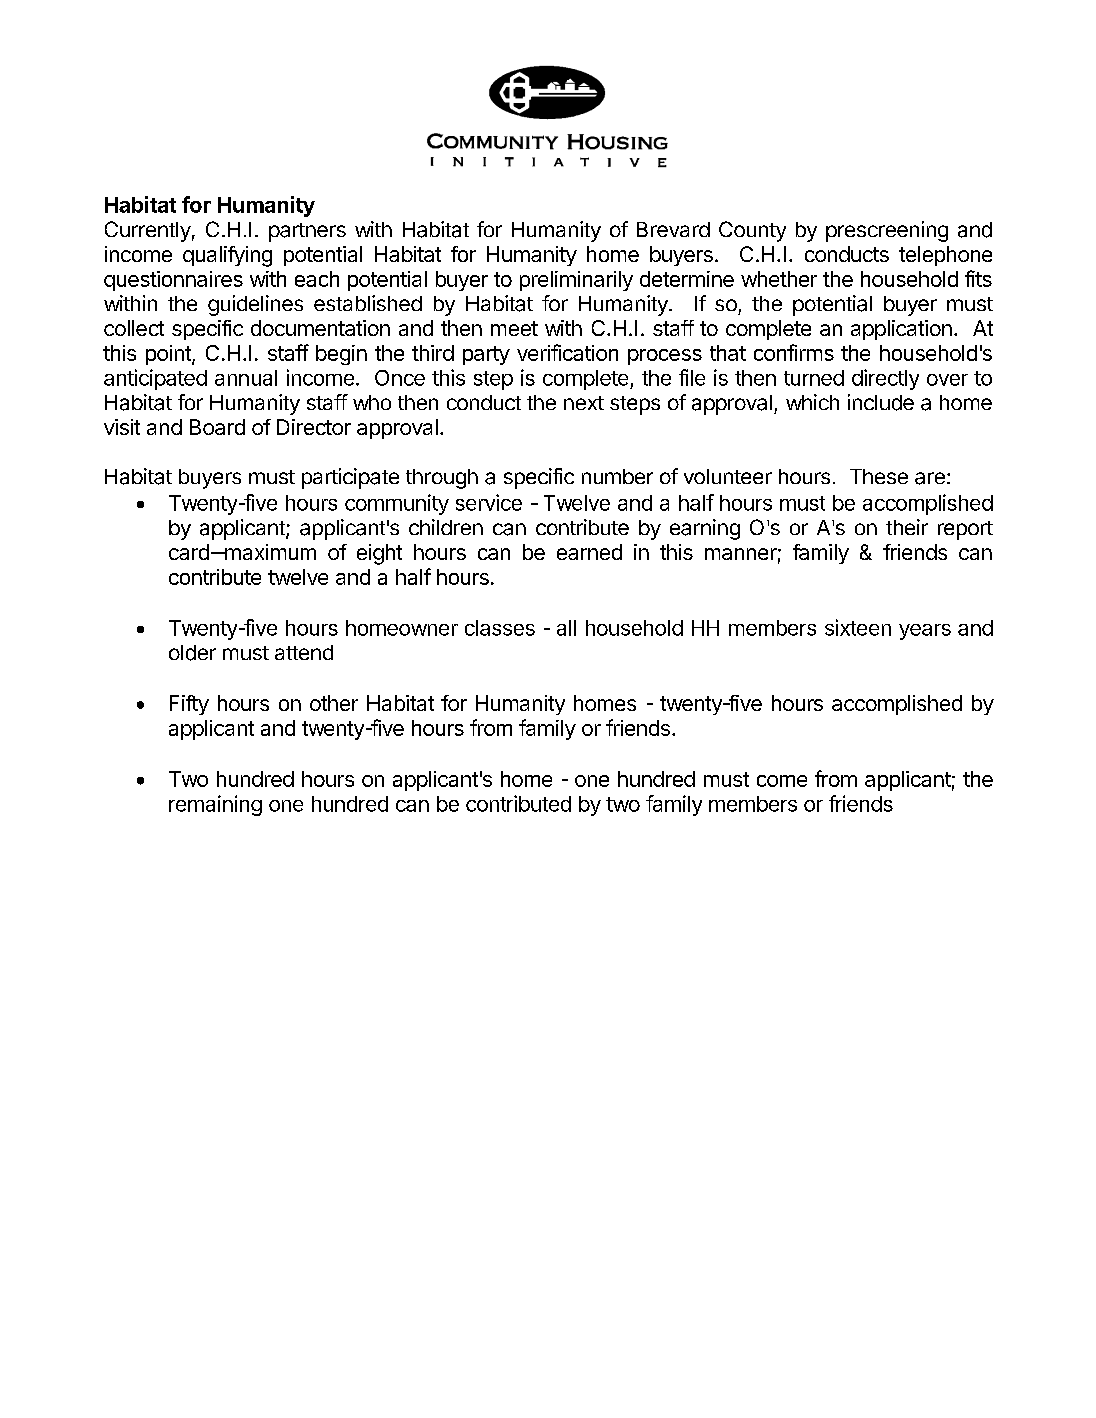 This page has height=1418, width=1096. What do you see at coordinates (907, 527) in the page?
I see `their` at bounding box center [907, 527].
